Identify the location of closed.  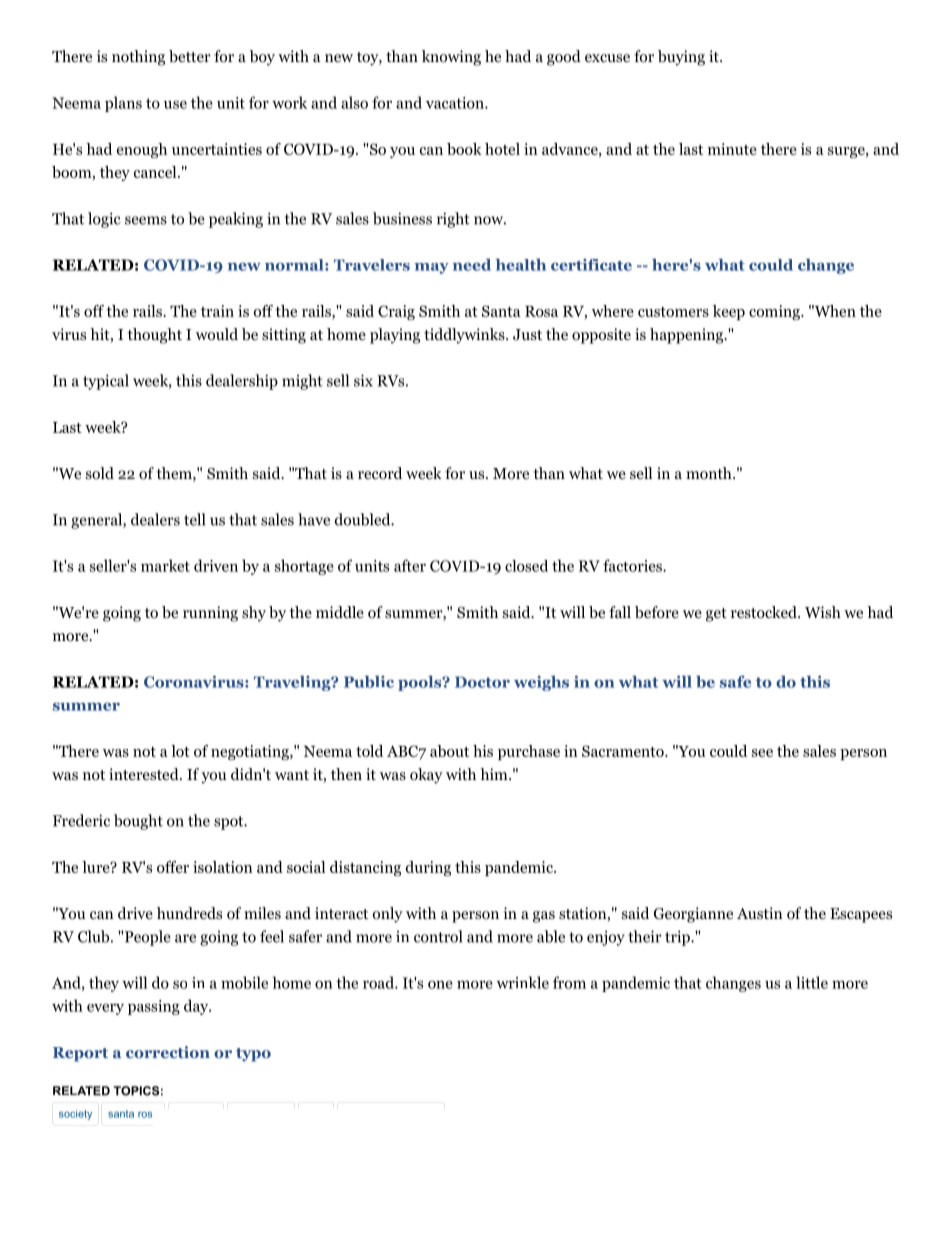
(526, 566).
